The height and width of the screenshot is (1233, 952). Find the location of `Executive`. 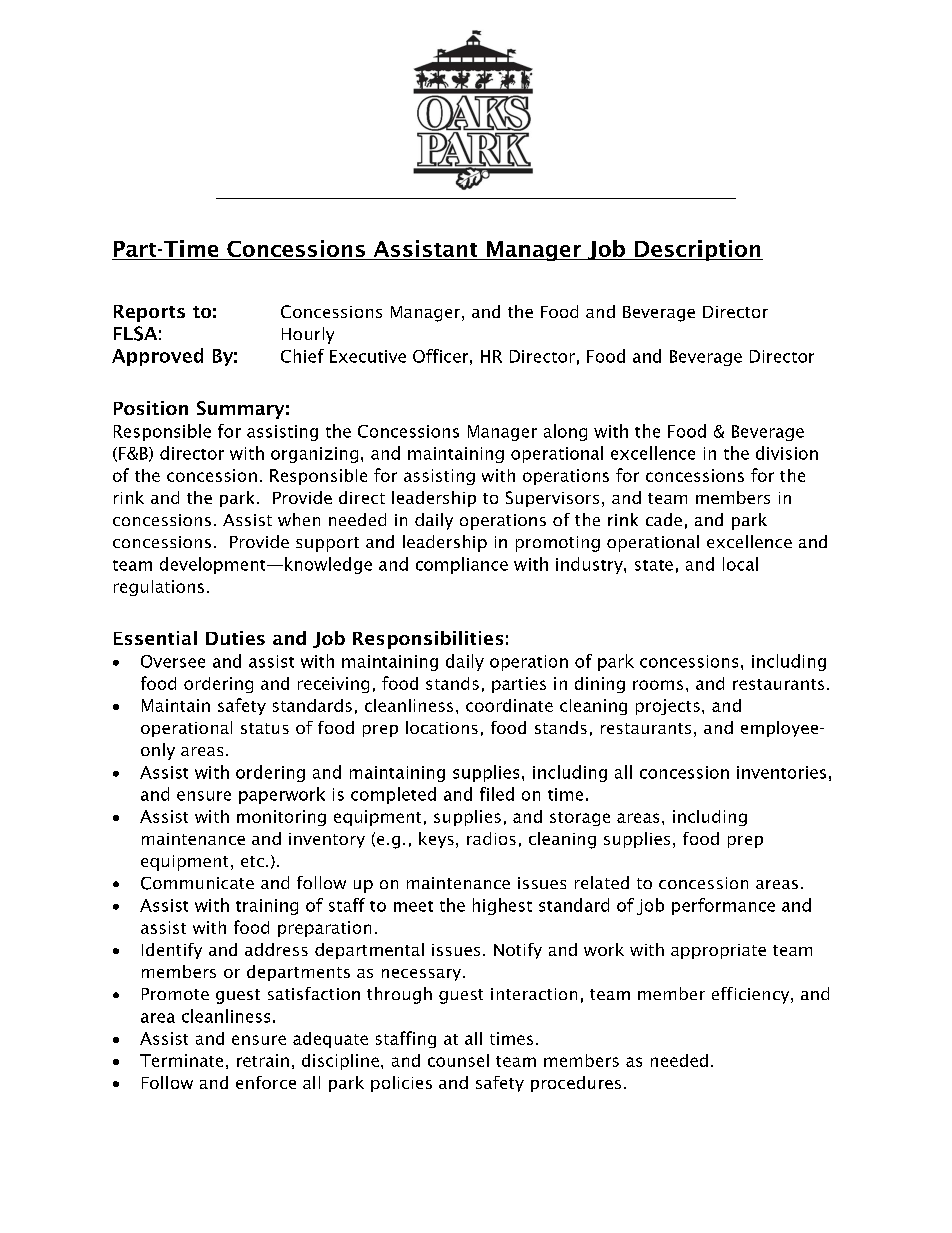

Executive is located at coordinates (368, 356).
